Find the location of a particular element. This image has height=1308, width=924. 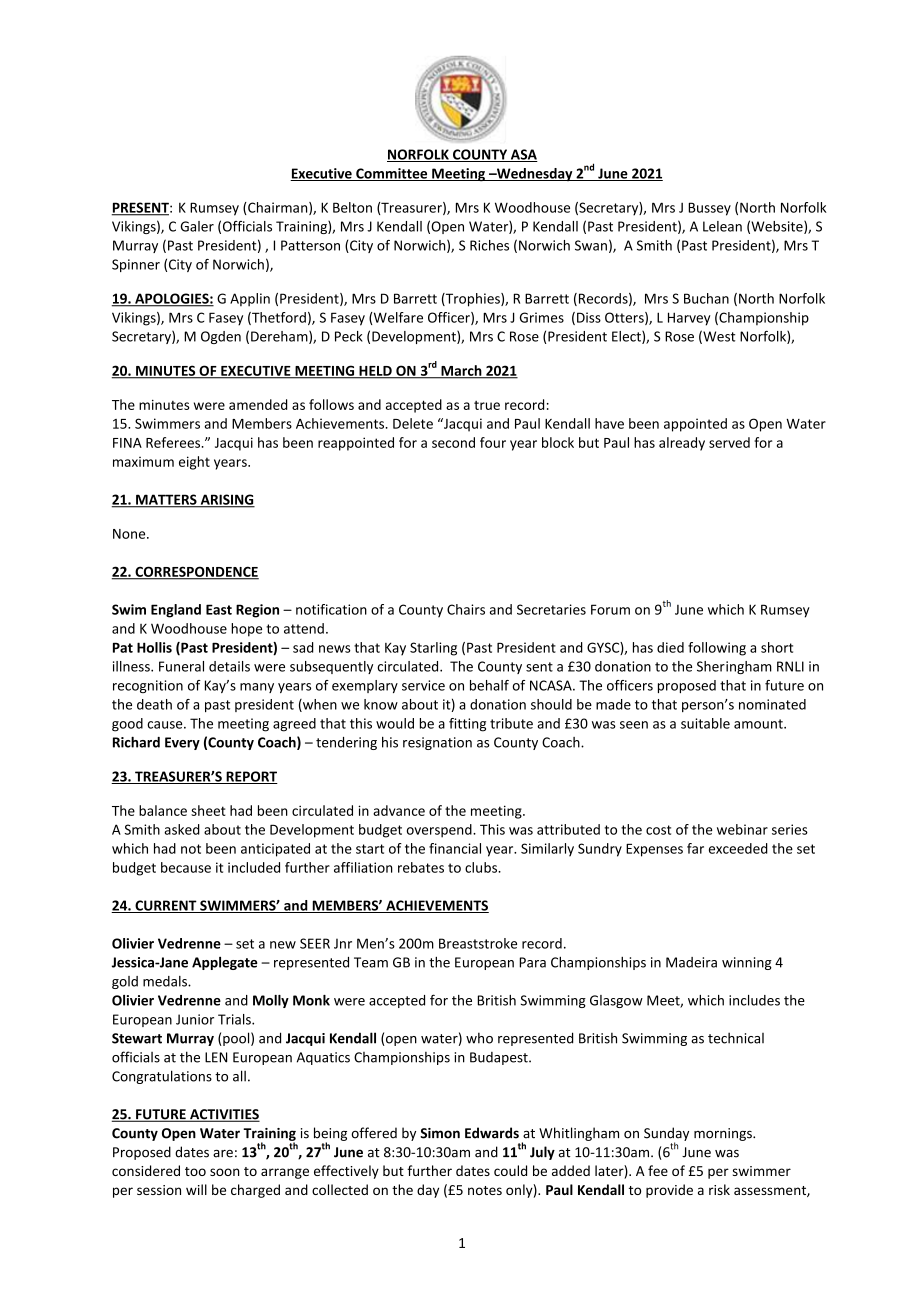

behalf is located at coordinates (489, 685).
